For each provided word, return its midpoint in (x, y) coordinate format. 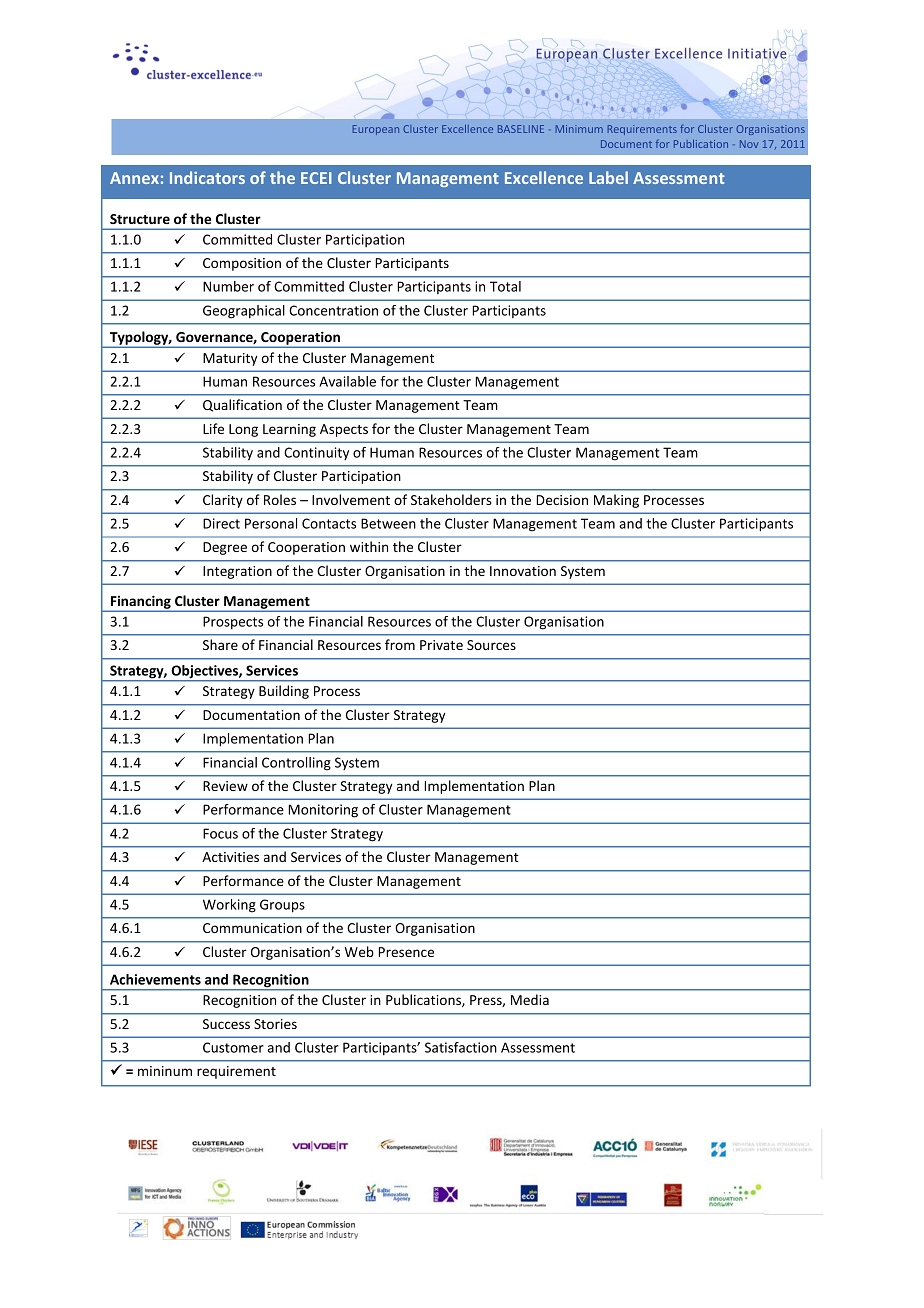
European (376, 130)
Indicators (207, 177)
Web (359, 951)
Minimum (579, 129)
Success (226, 1024)
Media (530, 999)
